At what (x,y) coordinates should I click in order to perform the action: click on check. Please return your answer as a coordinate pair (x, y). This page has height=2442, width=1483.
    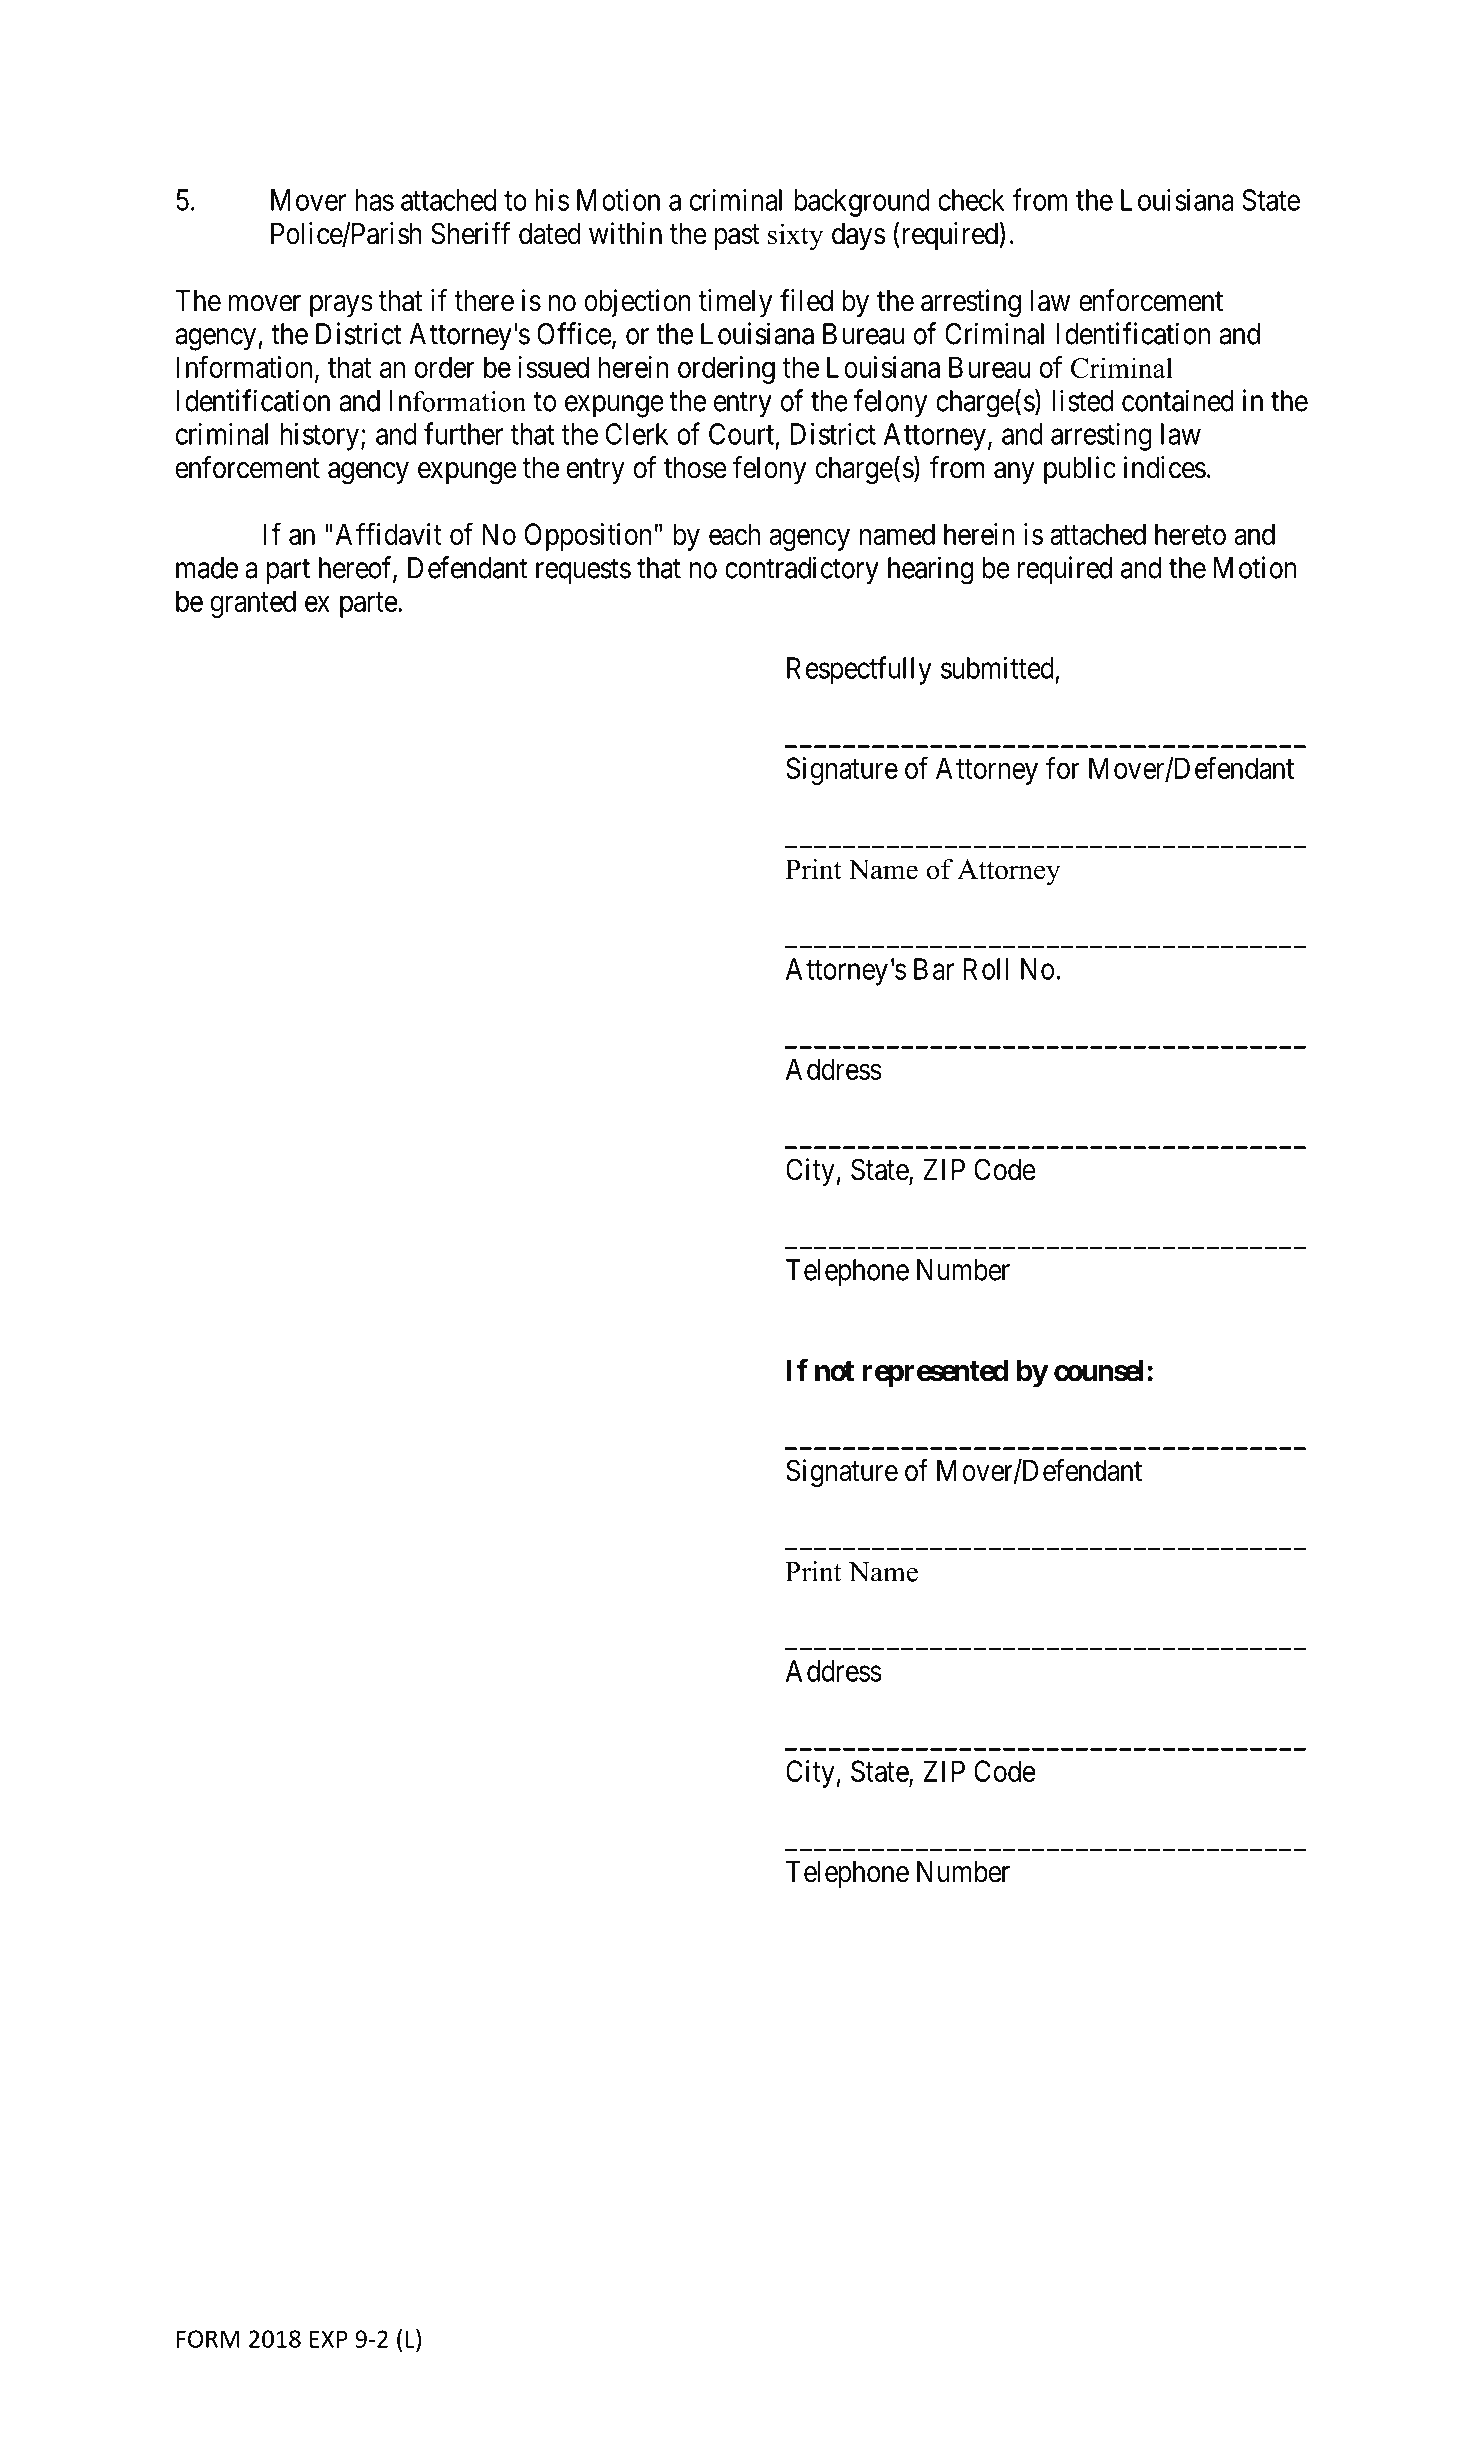
    Looking at the image, I should click on (971, 200).
